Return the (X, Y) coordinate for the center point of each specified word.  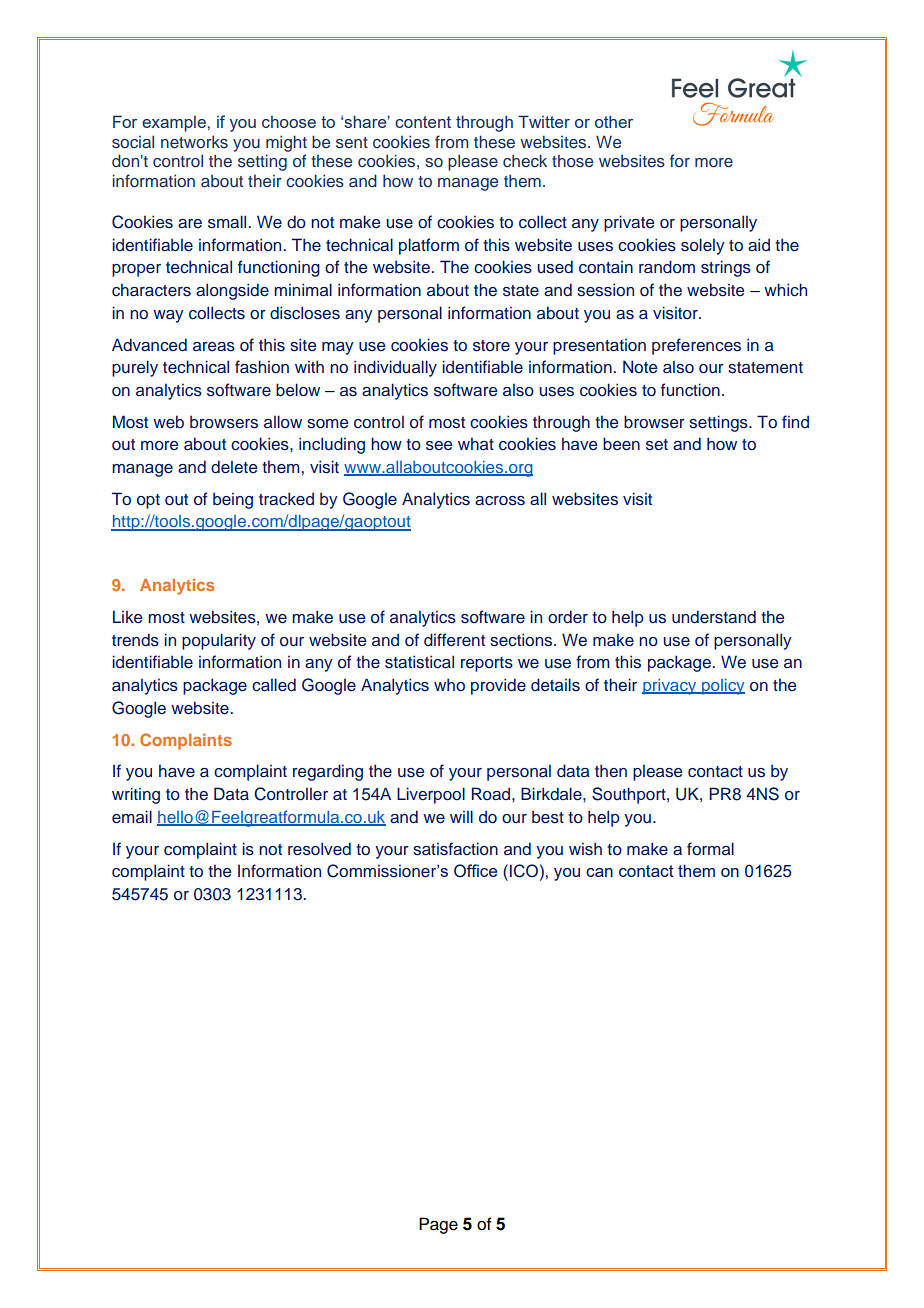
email (132, 817)
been (621, 444)
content (423, 122)
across (500, 501)
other (614, 121)
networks (194, 141)
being (233, 501)
